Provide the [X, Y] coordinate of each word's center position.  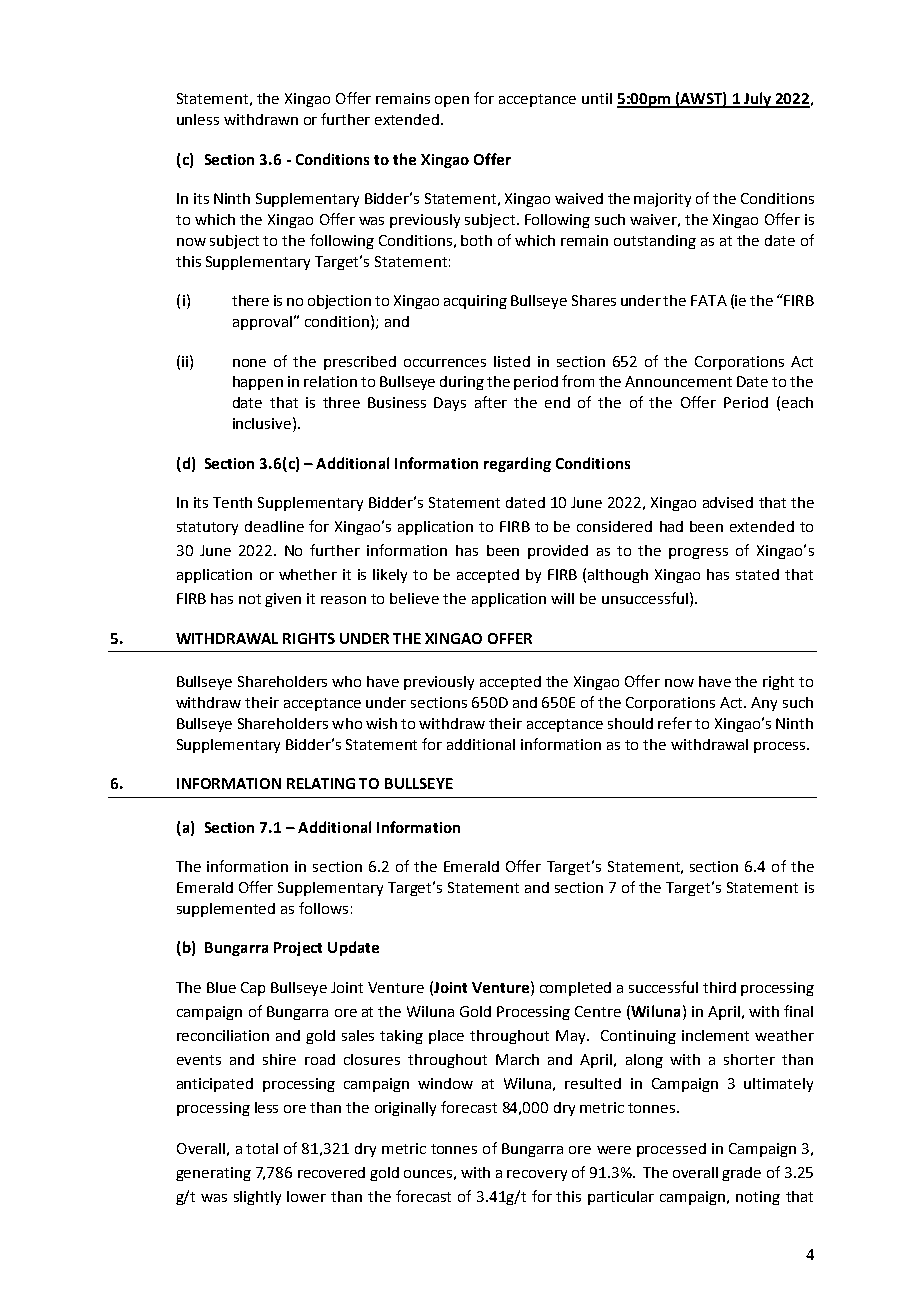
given [283, 600]
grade [741, 1174]
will [562, 598]
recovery [537, 1175]
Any [764, 704]
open [452, 101]
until [597, 98]
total [262, 1148]
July [758, 100]
